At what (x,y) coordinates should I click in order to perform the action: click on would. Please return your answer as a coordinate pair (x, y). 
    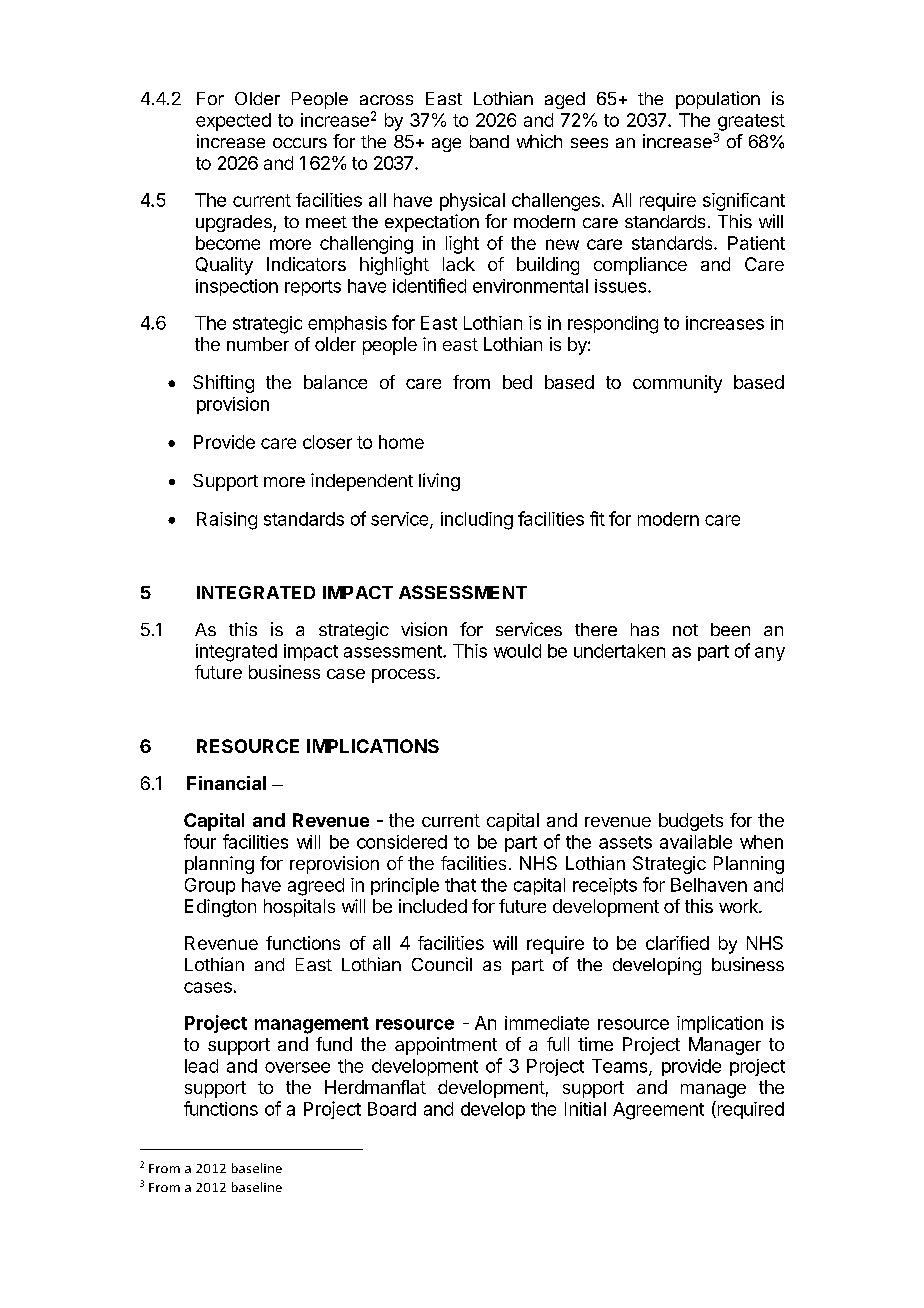
    Looking at the image, I should click on (517, 651).
